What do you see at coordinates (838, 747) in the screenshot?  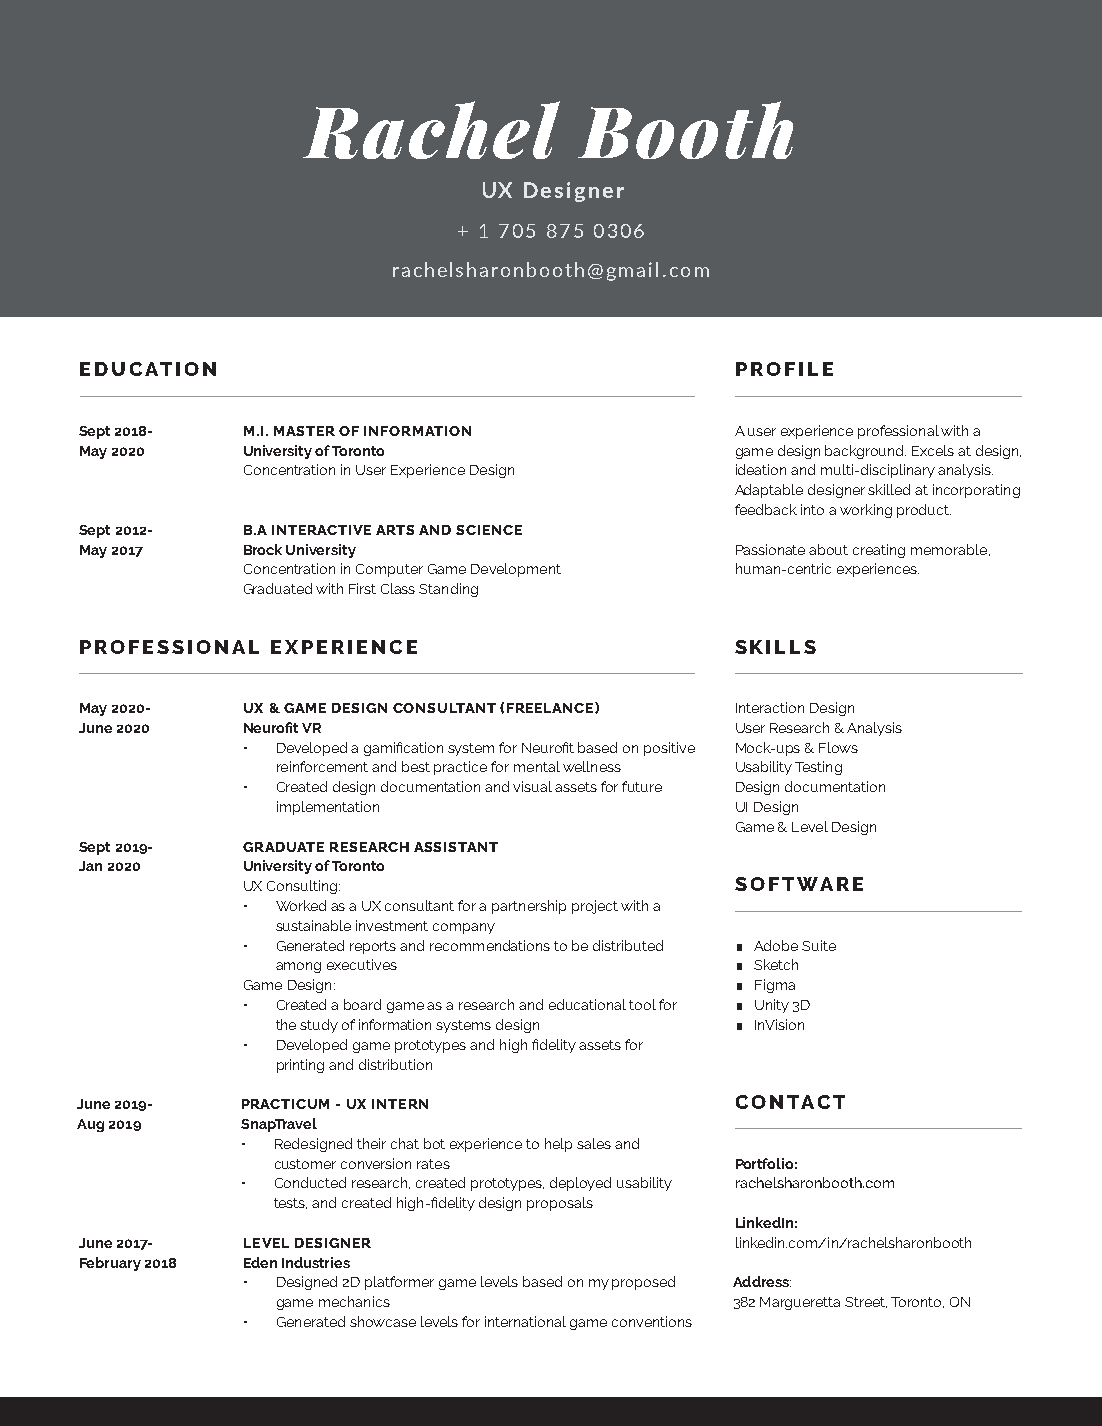 I see `Flows` at bounding box center [838, 747].
